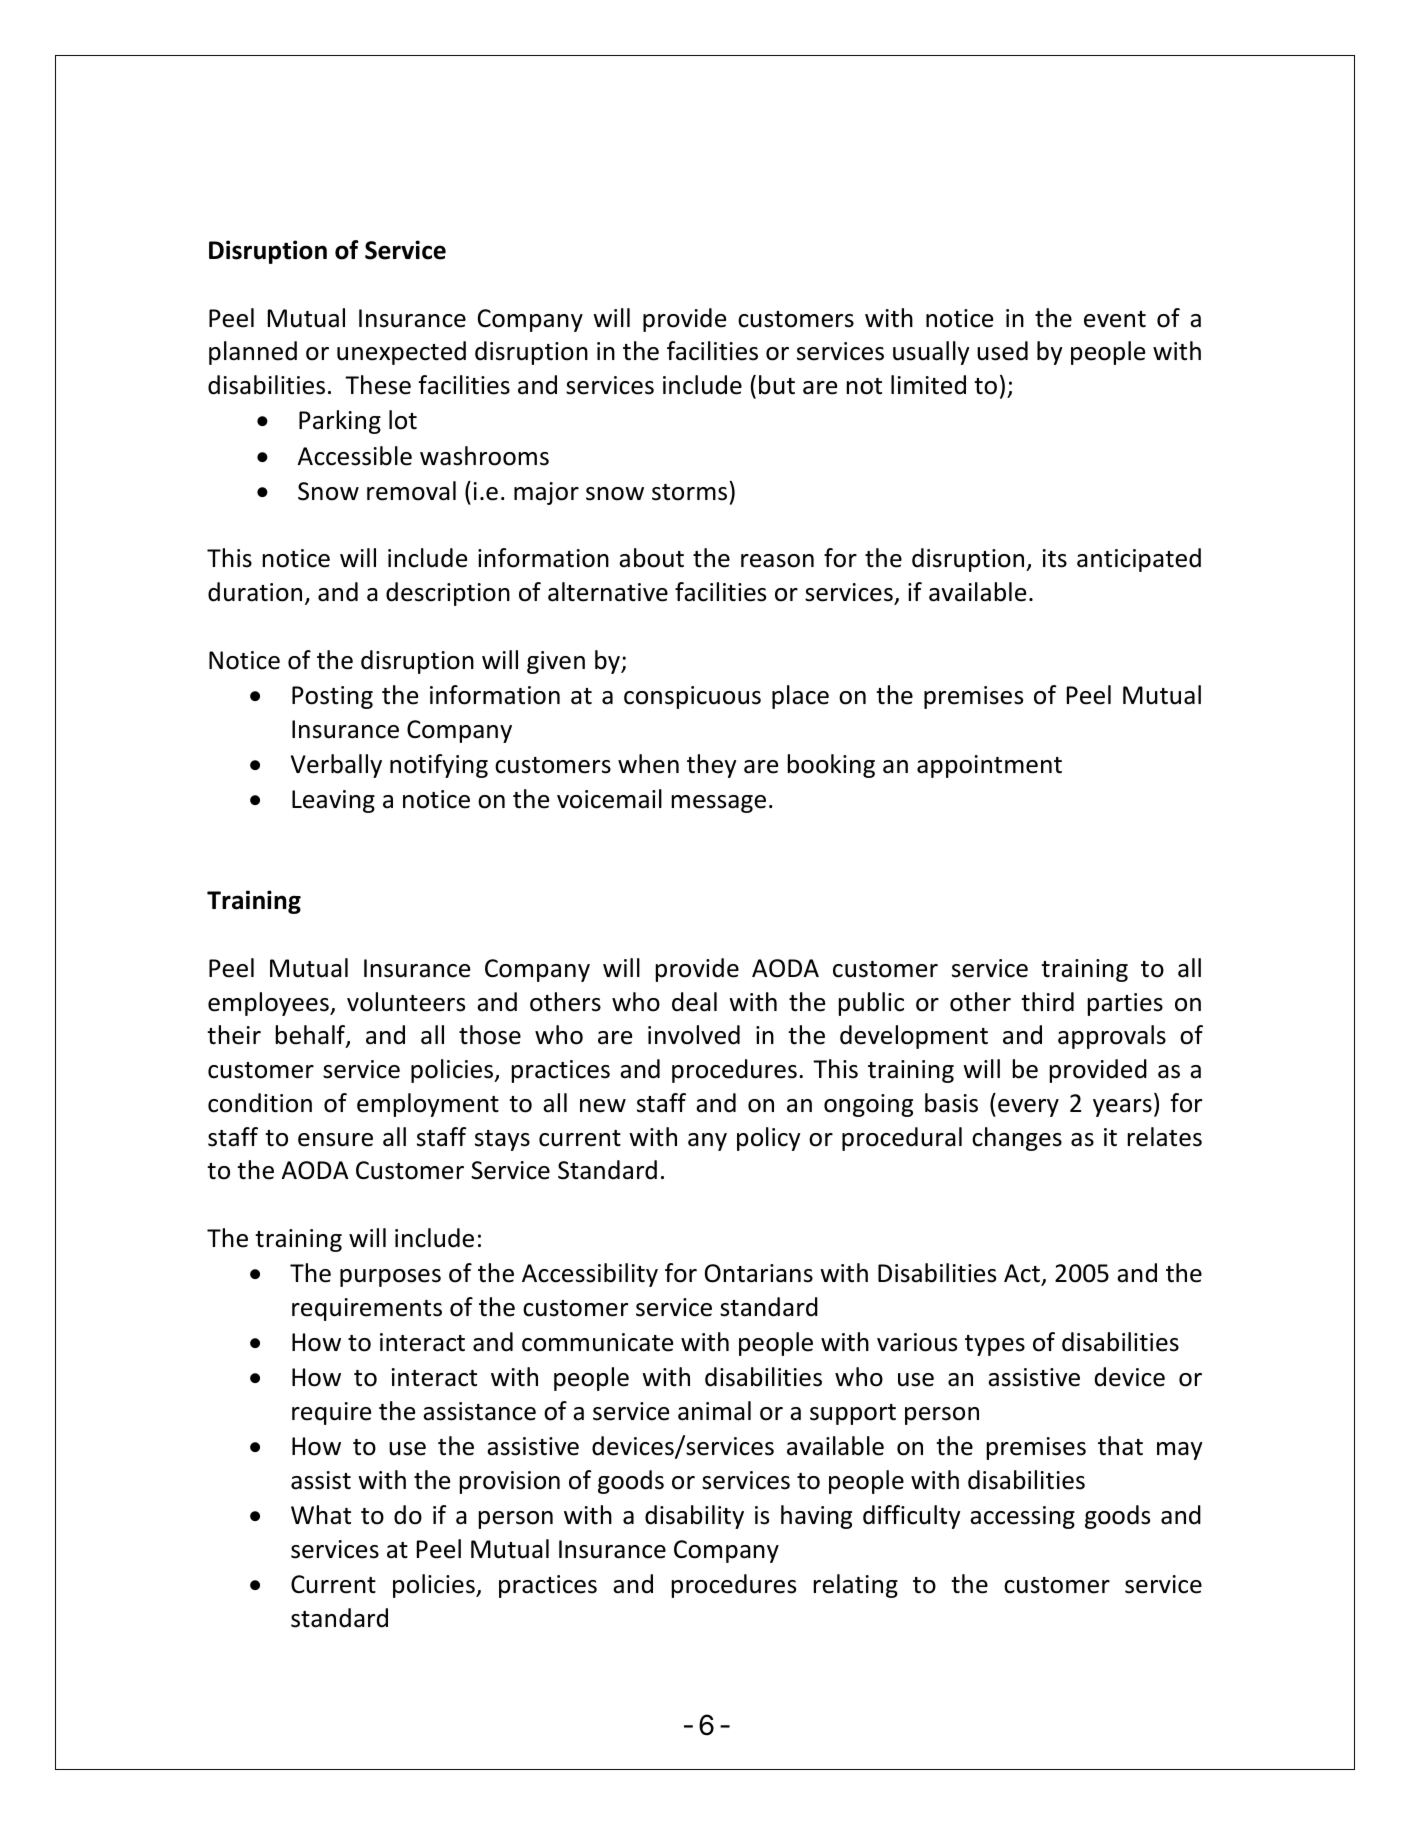 The image size is (1410, 1825). What do you see at coordinates (1017, 1139) in the screenshot?
I see `changes` at bounding box center [1017, 1139].
